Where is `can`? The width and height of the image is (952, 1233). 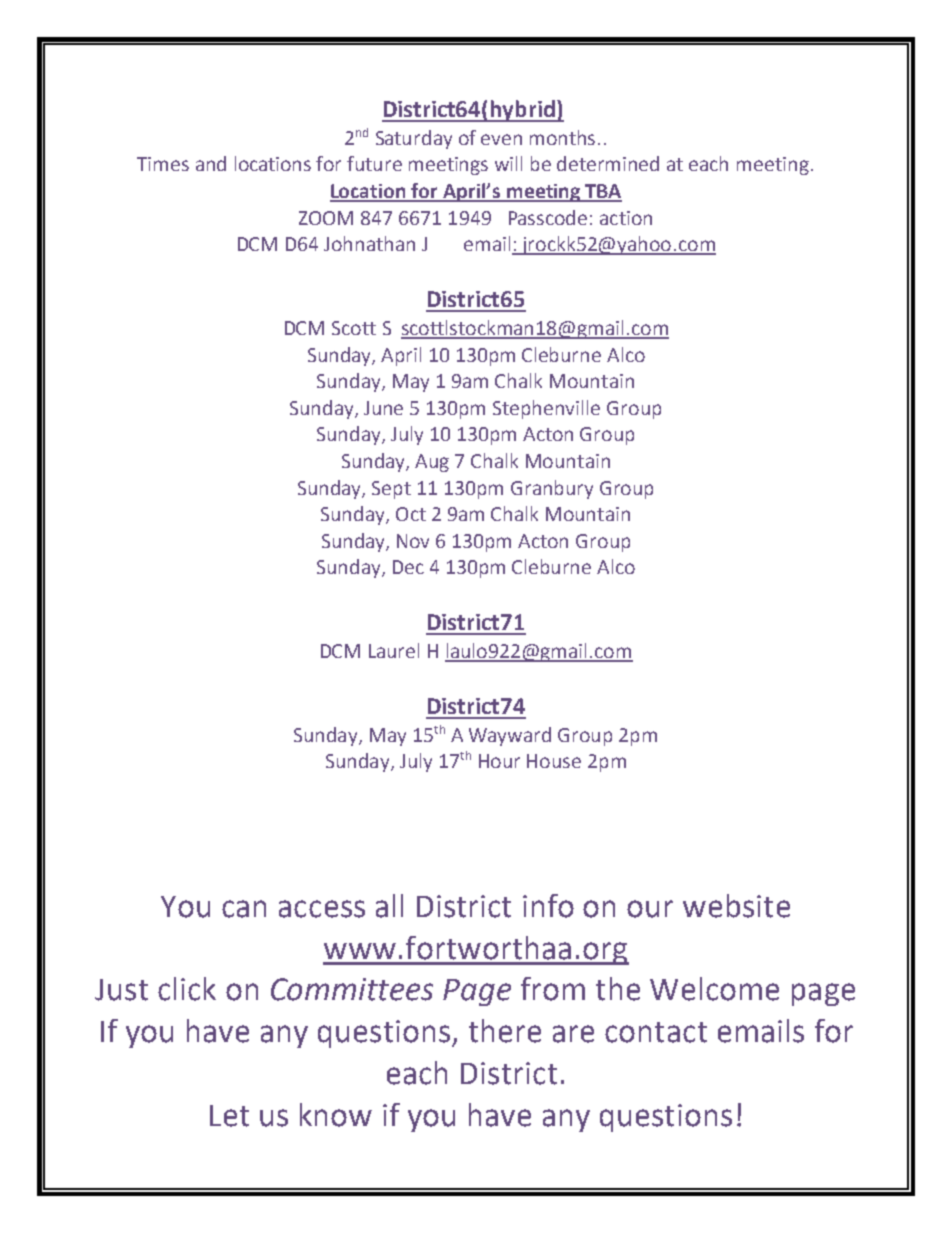 can is located at coordinates (244, 909).
